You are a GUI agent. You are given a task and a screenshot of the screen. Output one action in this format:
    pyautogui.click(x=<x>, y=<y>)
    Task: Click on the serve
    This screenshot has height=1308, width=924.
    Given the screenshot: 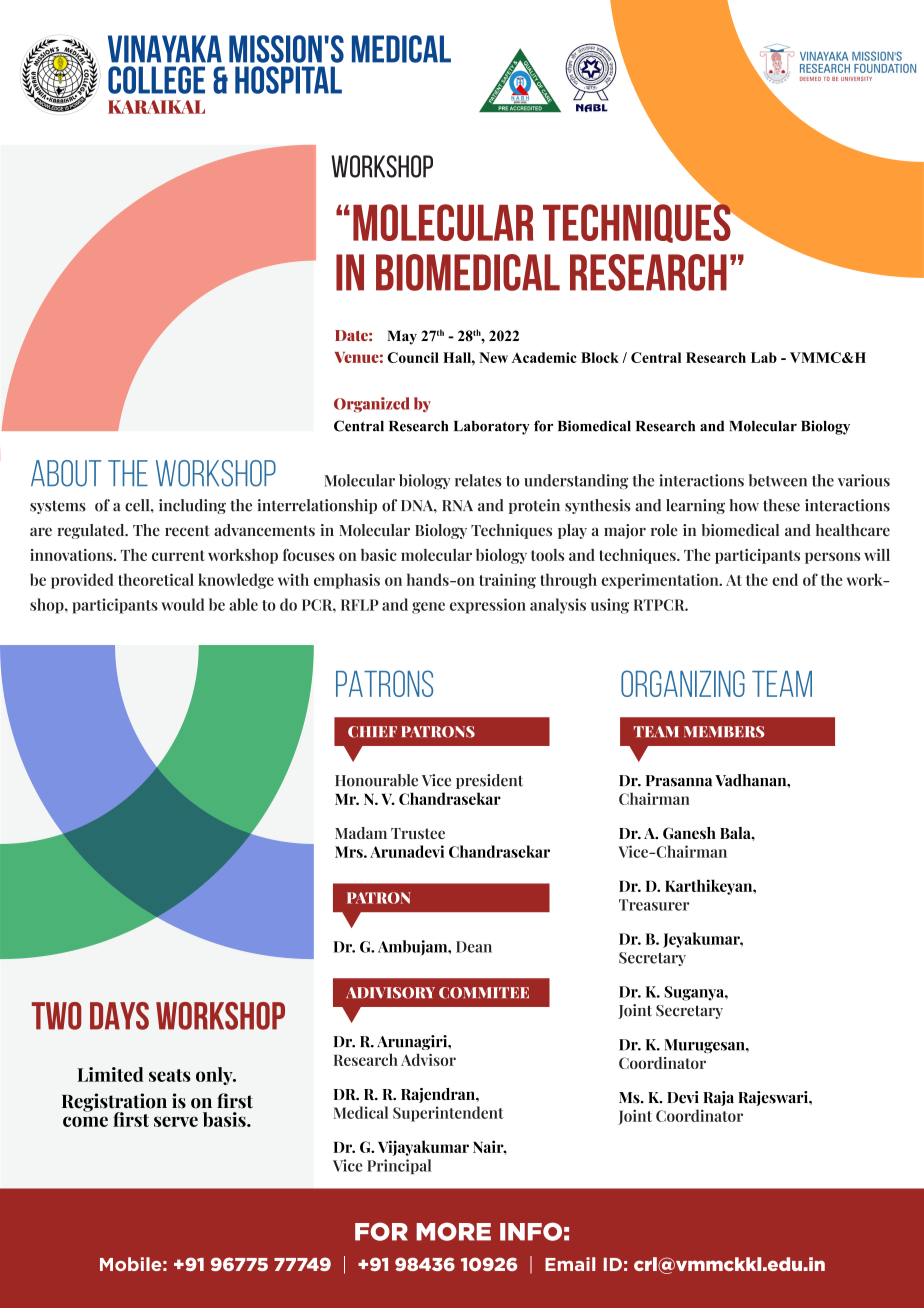 What is the action you would take?
    pyautogui.click(x=176, y=1121)
